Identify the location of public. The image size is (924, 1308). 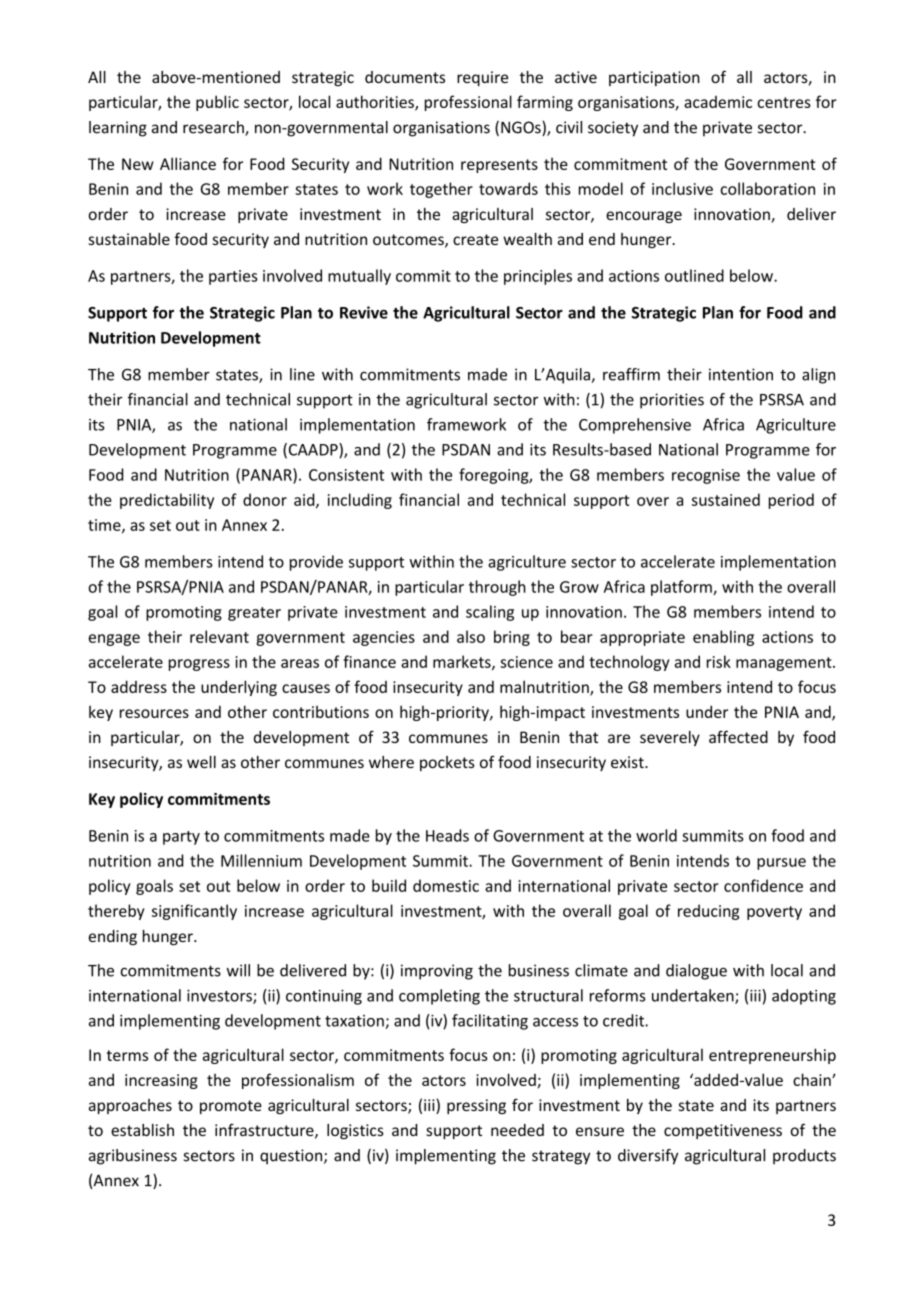
(217, 103).
